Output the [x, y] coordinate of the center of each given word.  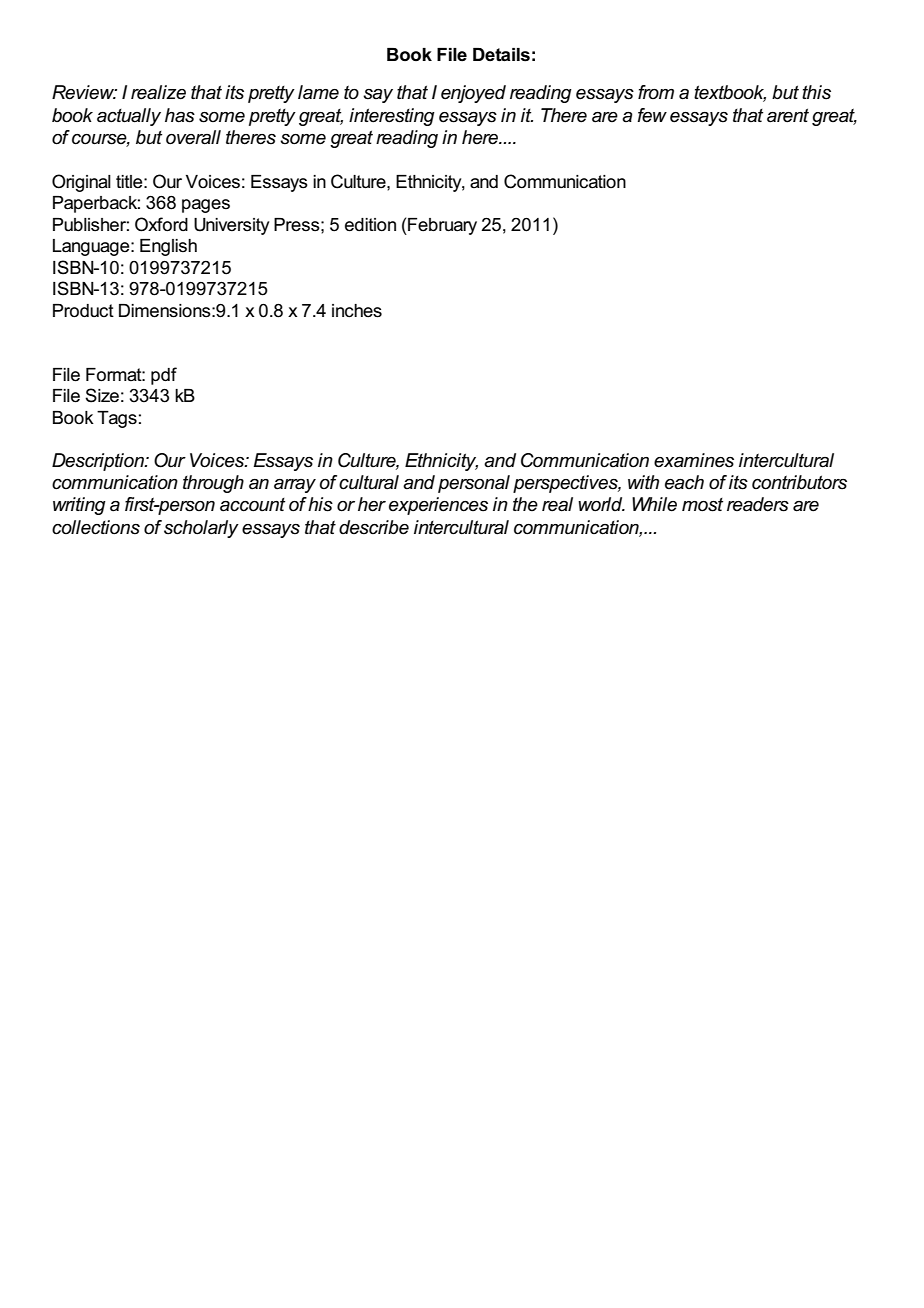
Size [102, 395]
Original [81, 183]
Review [84, 92]
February [441, 226]
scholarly [201, 529]
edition [370, 225]
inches [357, 311]
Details [501, 55]
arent [788, 115]
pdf [164, 376]
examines [694, 460]
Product [83, 311]
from [656, 92]
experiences [438, 506]
